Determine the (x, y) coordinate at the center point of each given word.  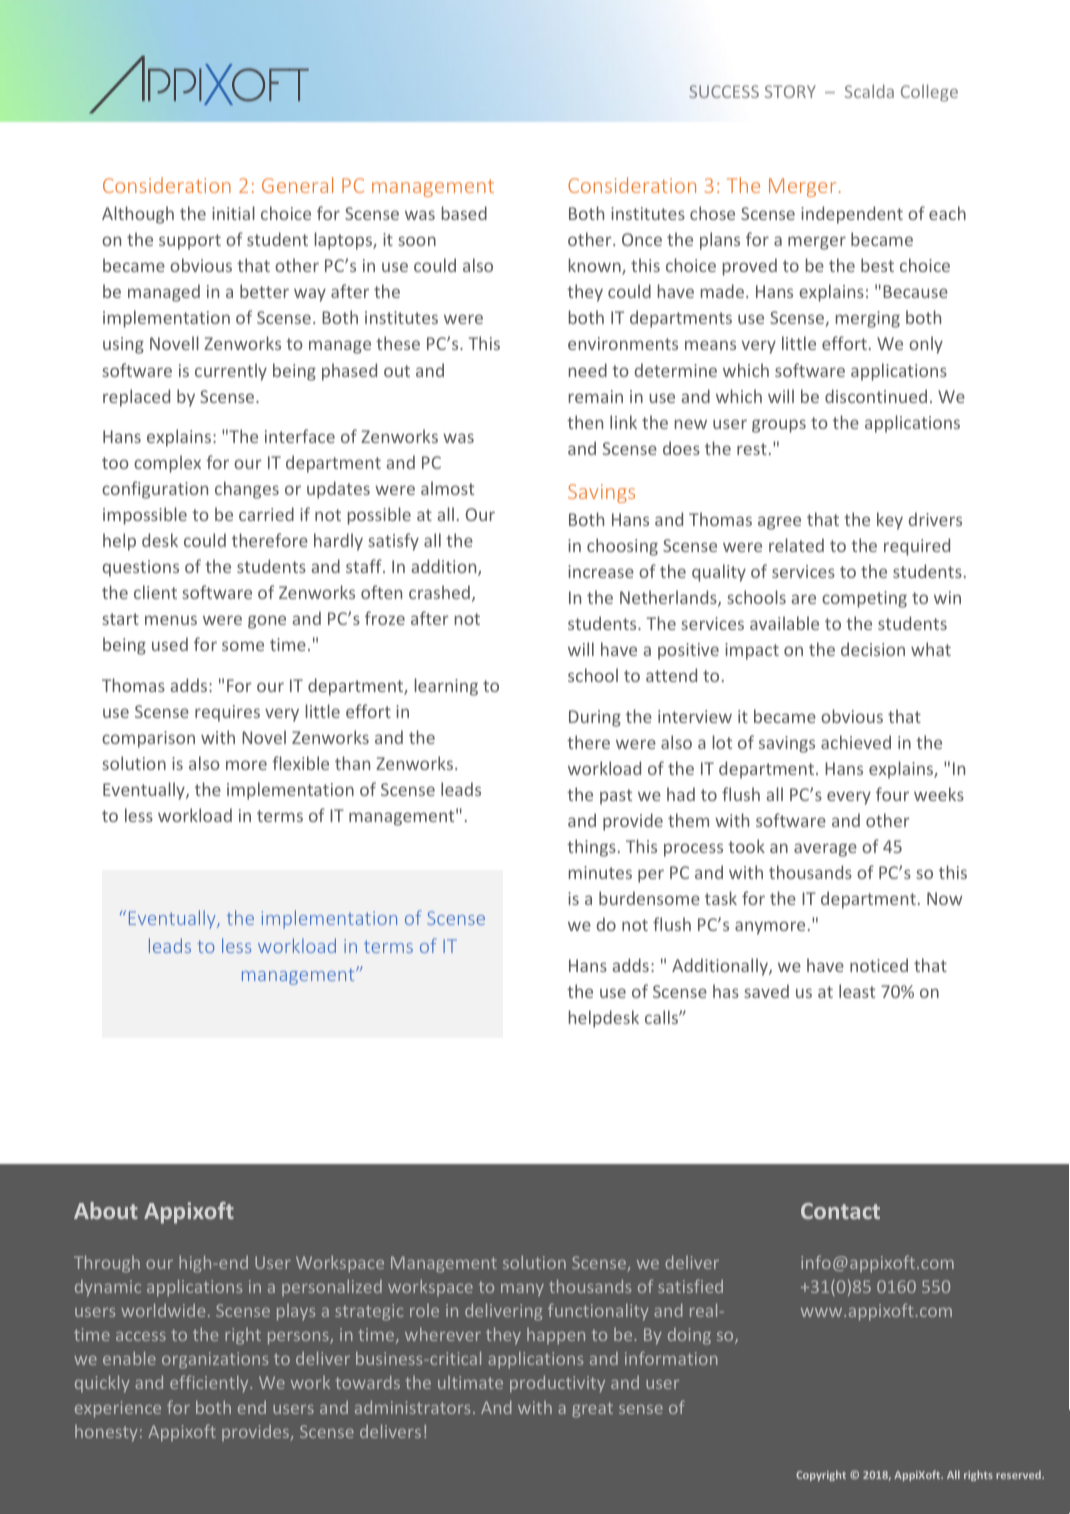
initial (233, 213)
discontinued (876, 396)
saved (766, 991)
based (464, 213)
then (585, 422)
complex (167, 464)
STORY (790, 91)
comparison (148, 739)
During (595, 718)
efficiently (210, 1383)
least (857, 991)
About (106, 1210)
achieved (856, 742)
